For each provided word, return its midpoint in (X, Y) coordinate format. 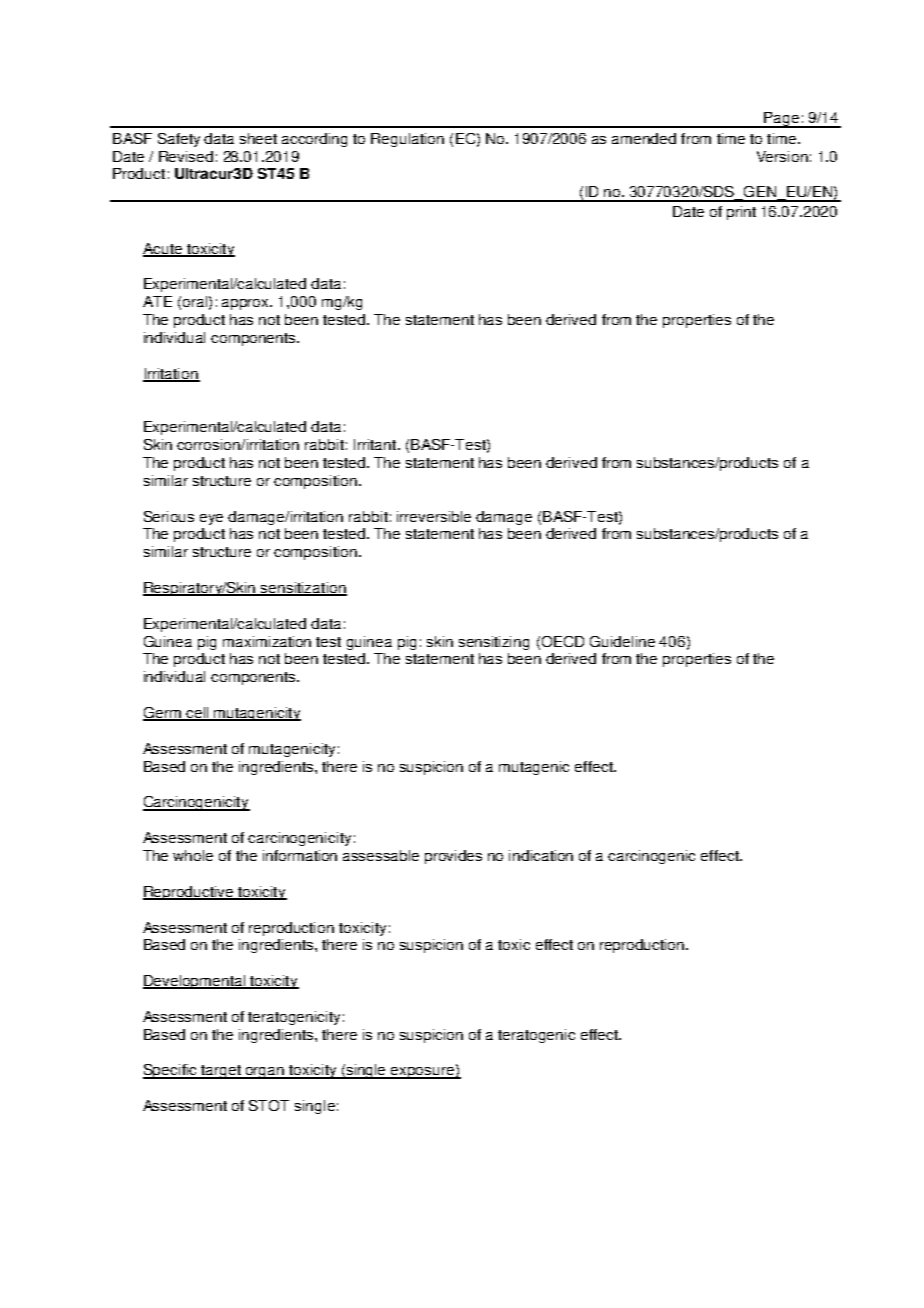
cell (197, 714)
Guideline (622, 641)
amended (644, 138)
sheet (258, 138)
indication (541, 855)
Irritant (376, 444)
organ (265, 1073)
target (221, 1072)
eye (211, 519)
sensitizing (494, 643)
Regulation (407, 140)
